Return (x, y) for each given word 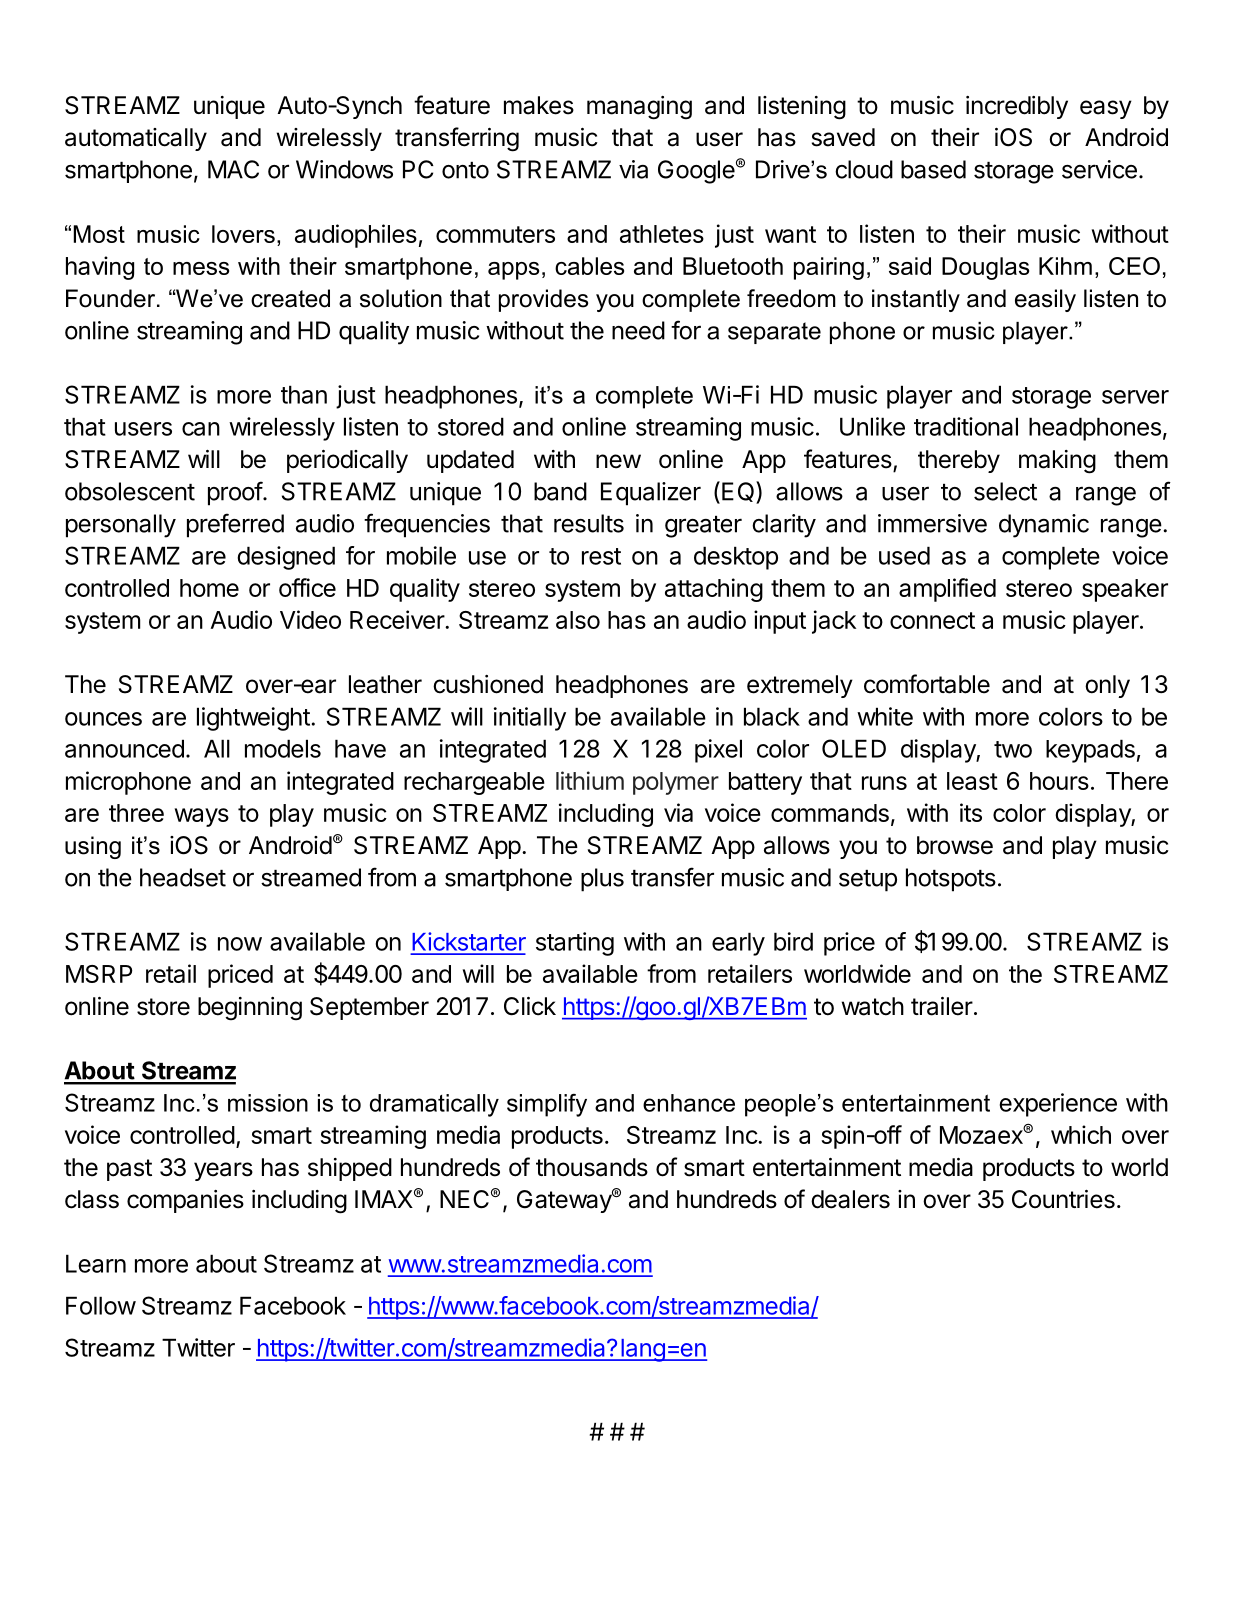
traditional (966, 426)
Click (530, 1006)
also (578, 620)
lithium (590, 780)
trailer (942, 1006)
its (971, 812)
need (638, 330)
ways (202, 817)
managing (639, 108)
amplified (947, 590)
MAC (233, 169)
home (209, 588)
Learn (96, 1263)
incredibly (1017, 107)
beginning (250, 1009)
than (304, 394)
